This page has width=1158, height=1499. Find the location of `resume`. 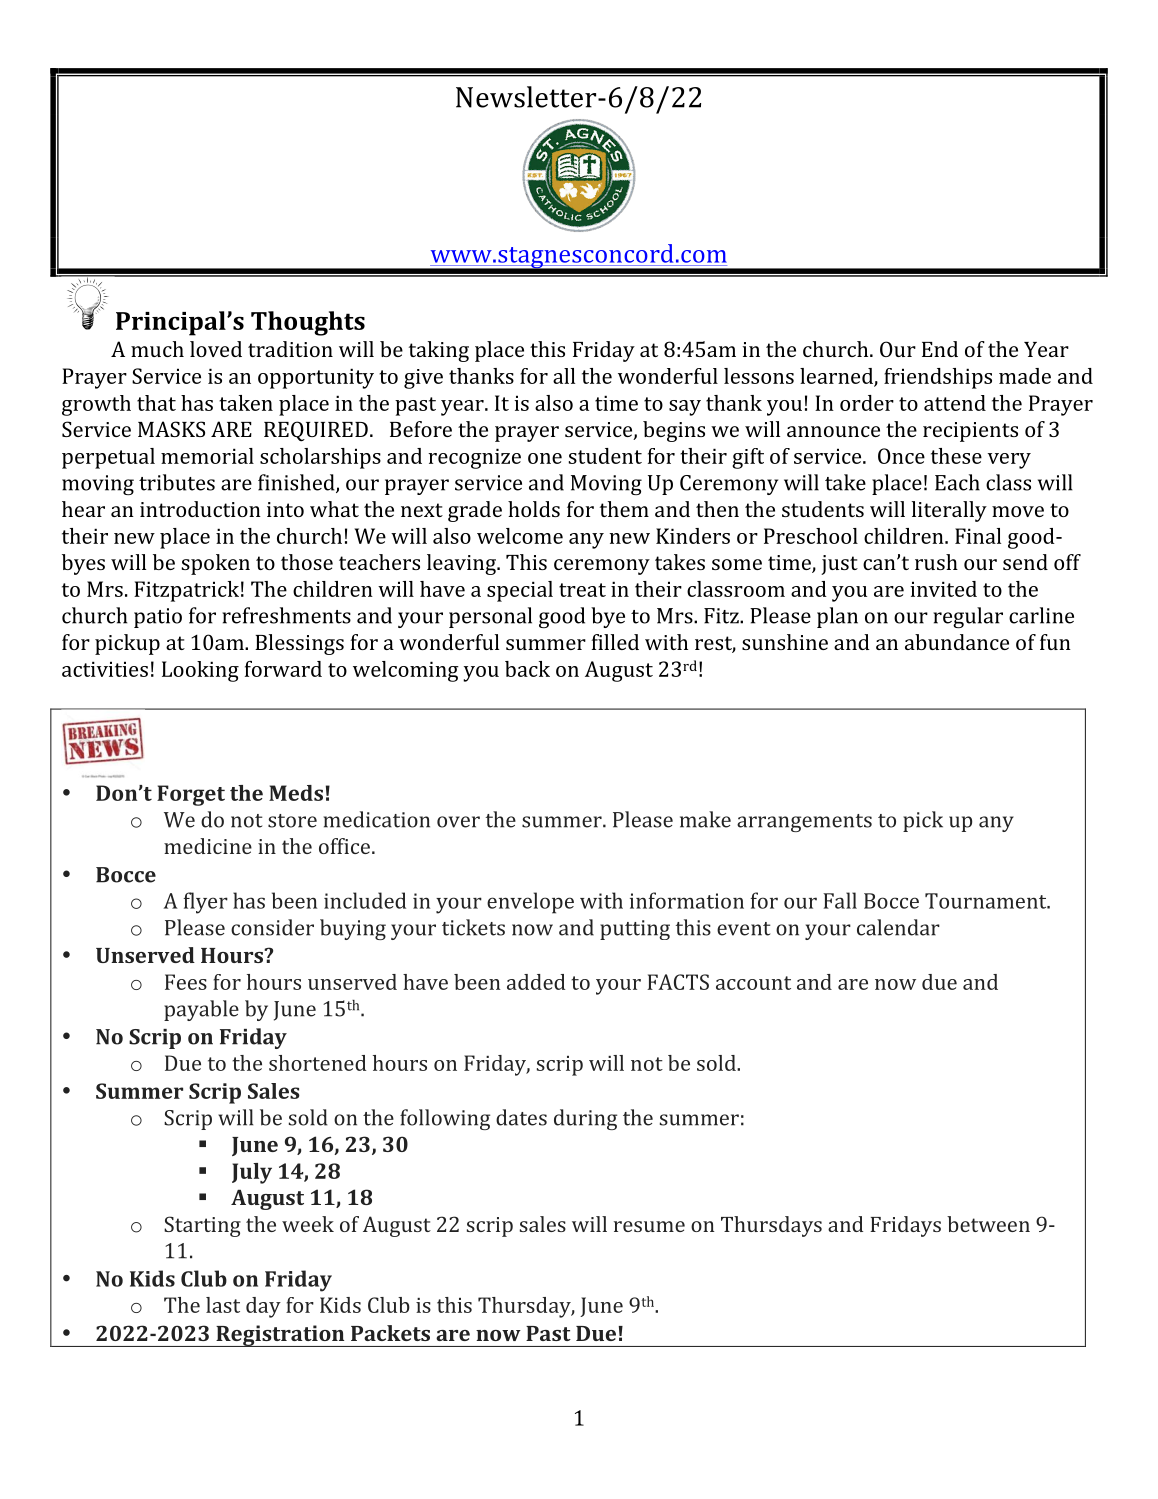

resume is located at coordinates (649, 1226).
